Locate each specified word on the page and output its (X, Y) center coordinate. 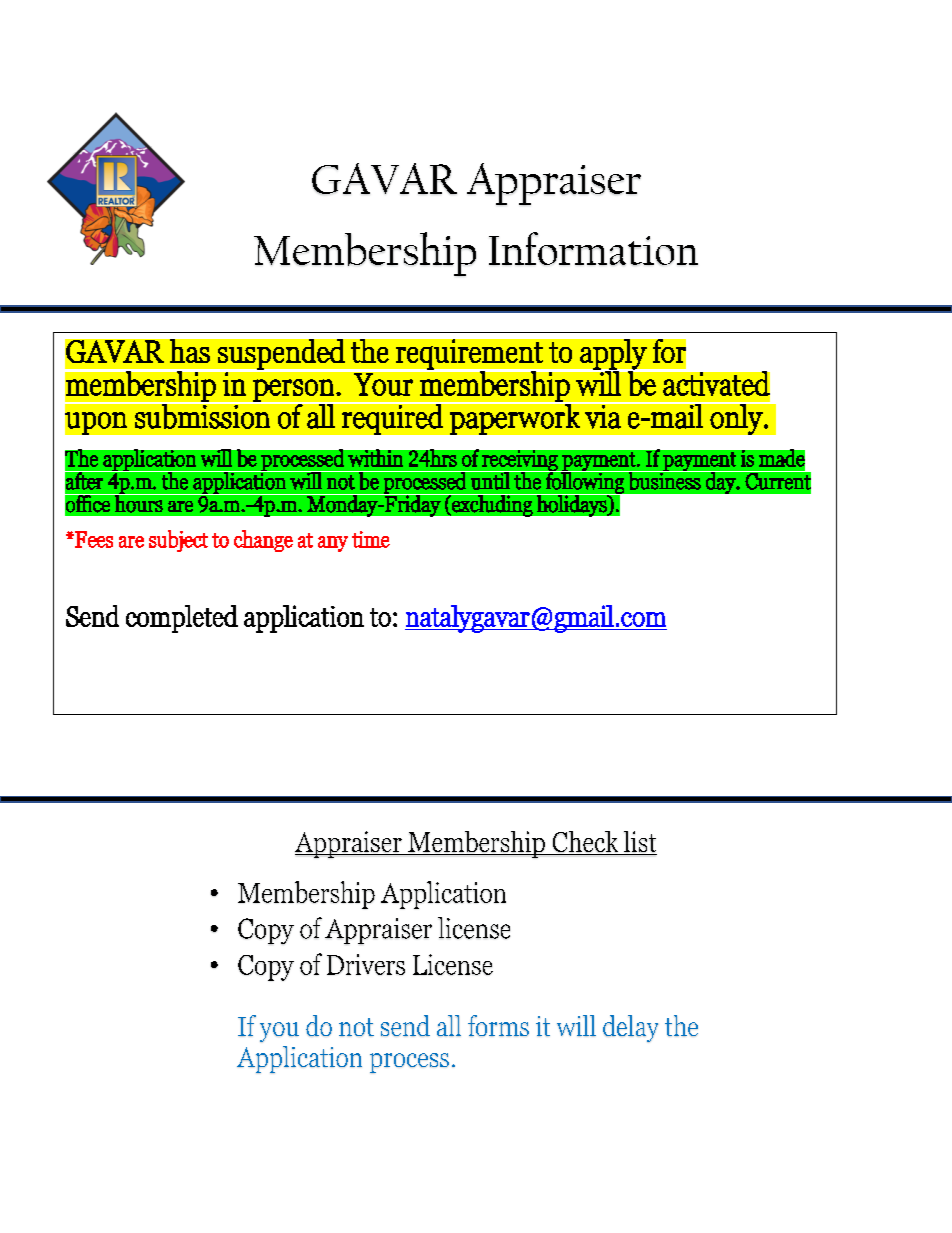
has (190, 351)
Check (585, 843)
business (665, 480)
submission (202, 415)
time (371, 539)
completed (182, 619)
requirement (469, 355)
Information (593, 249)
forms (498, 1025)
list (639, 843)
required (392, 419)
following (585, 483)
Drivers (366, 964)
